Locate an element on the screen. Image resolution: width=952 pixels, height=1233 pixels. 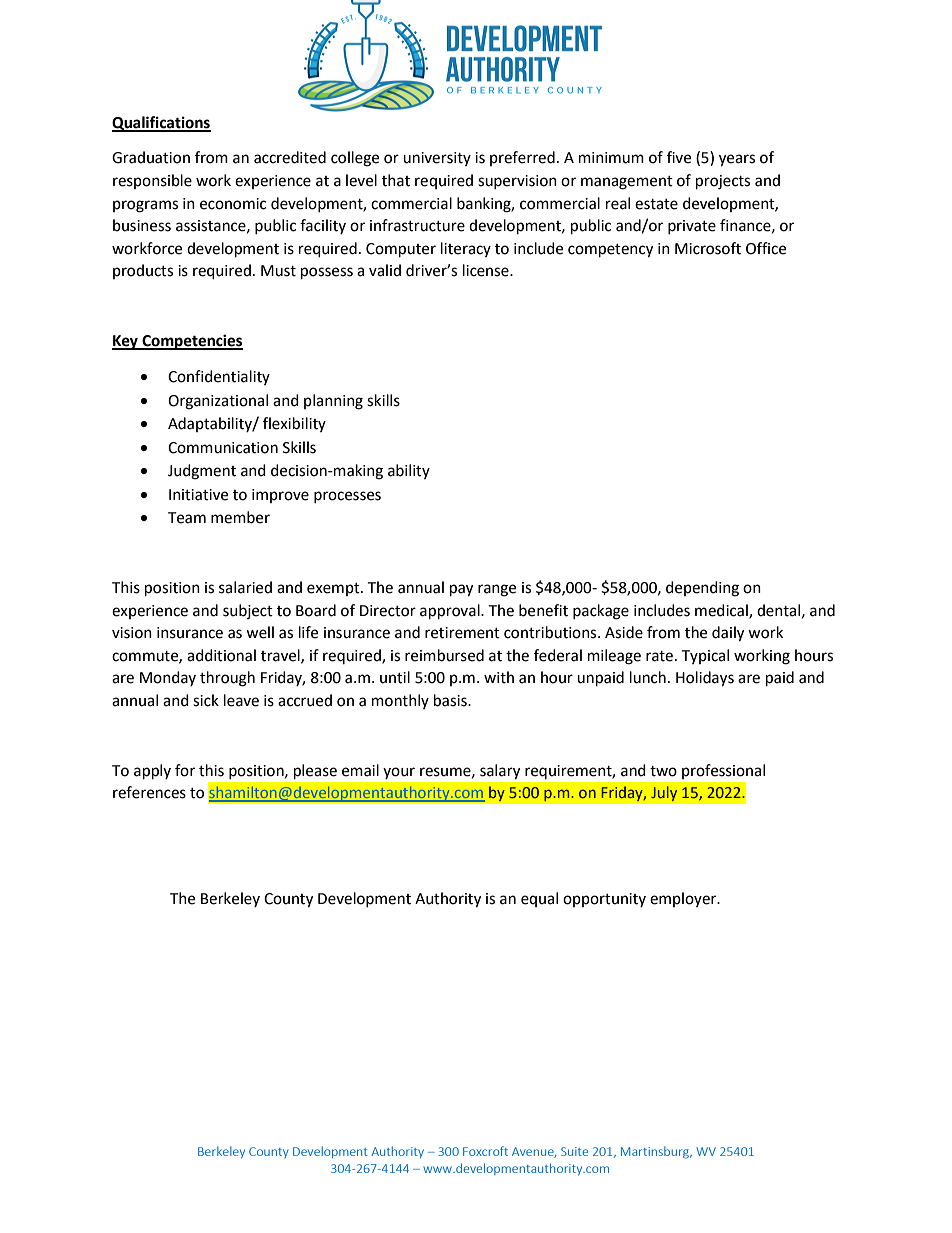
university is located at coordinates (437, 159).
